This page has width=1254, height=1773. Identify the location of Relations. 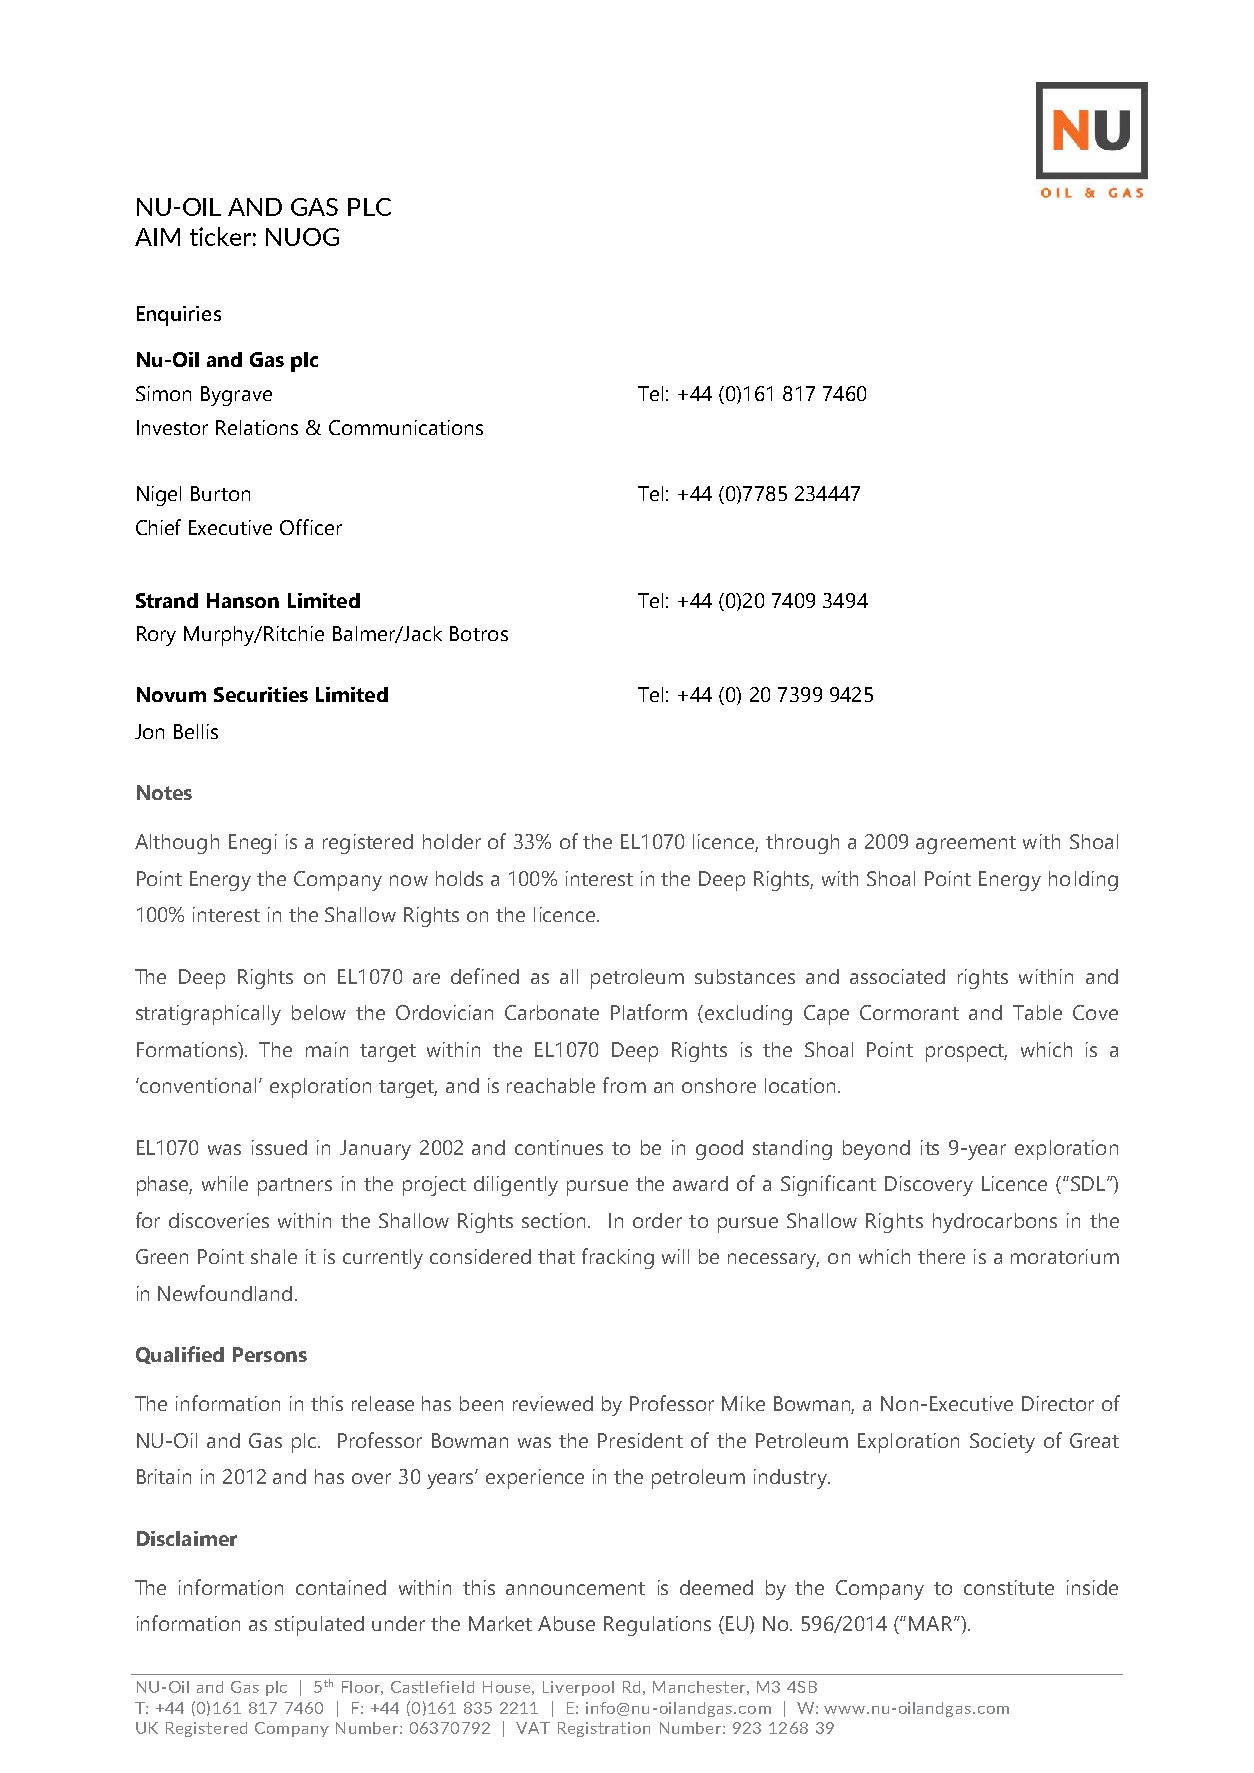
(257, 427).
